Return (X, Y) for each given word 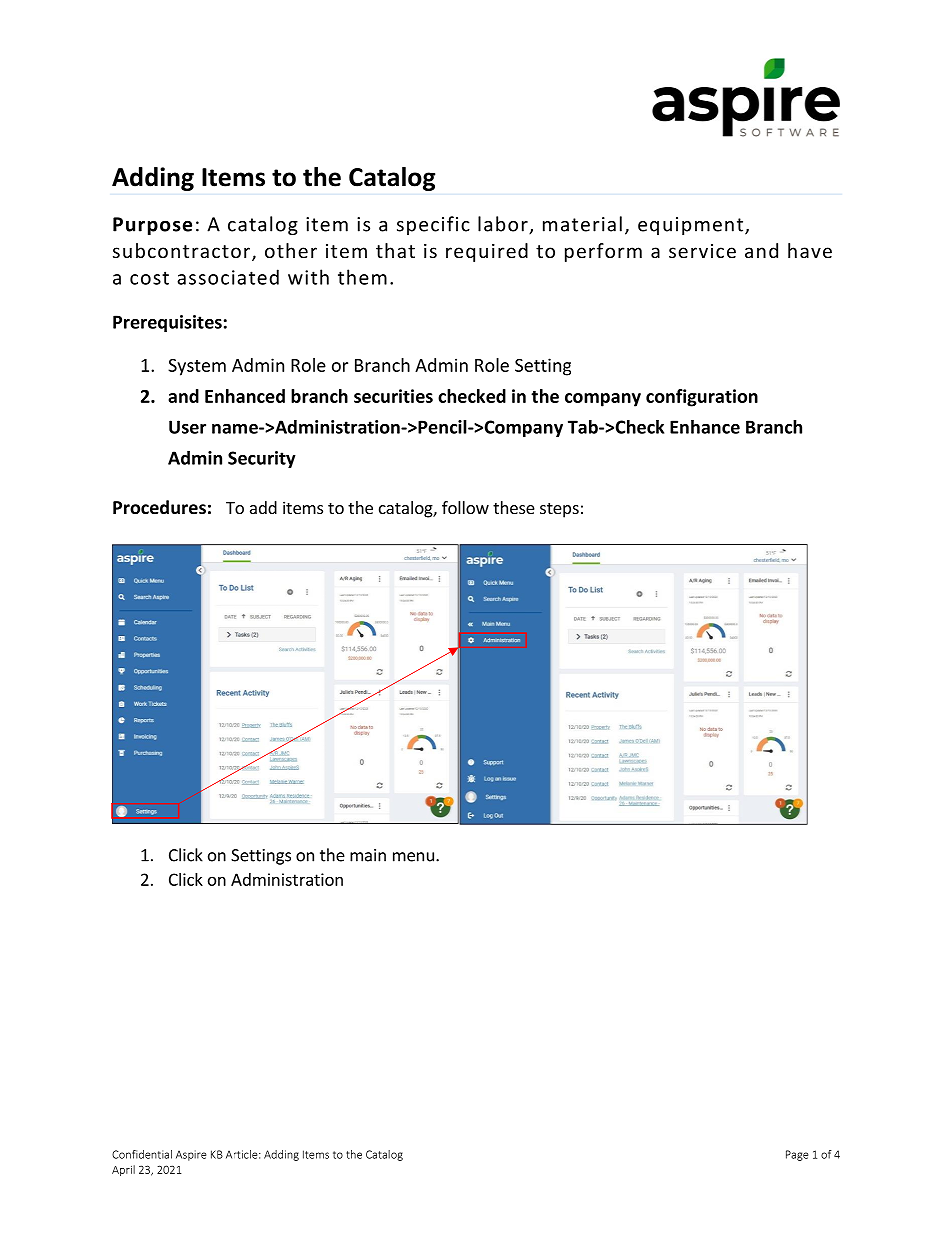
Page (797, 1155)
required (487, 252)
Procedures (159, 507)
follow (465, 507)
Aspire (191, 1155)
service (702, 251)
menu (413, 857)
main (368, 855)
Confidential (142, 1154)
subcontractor (183, 252)
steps (559, 510)
